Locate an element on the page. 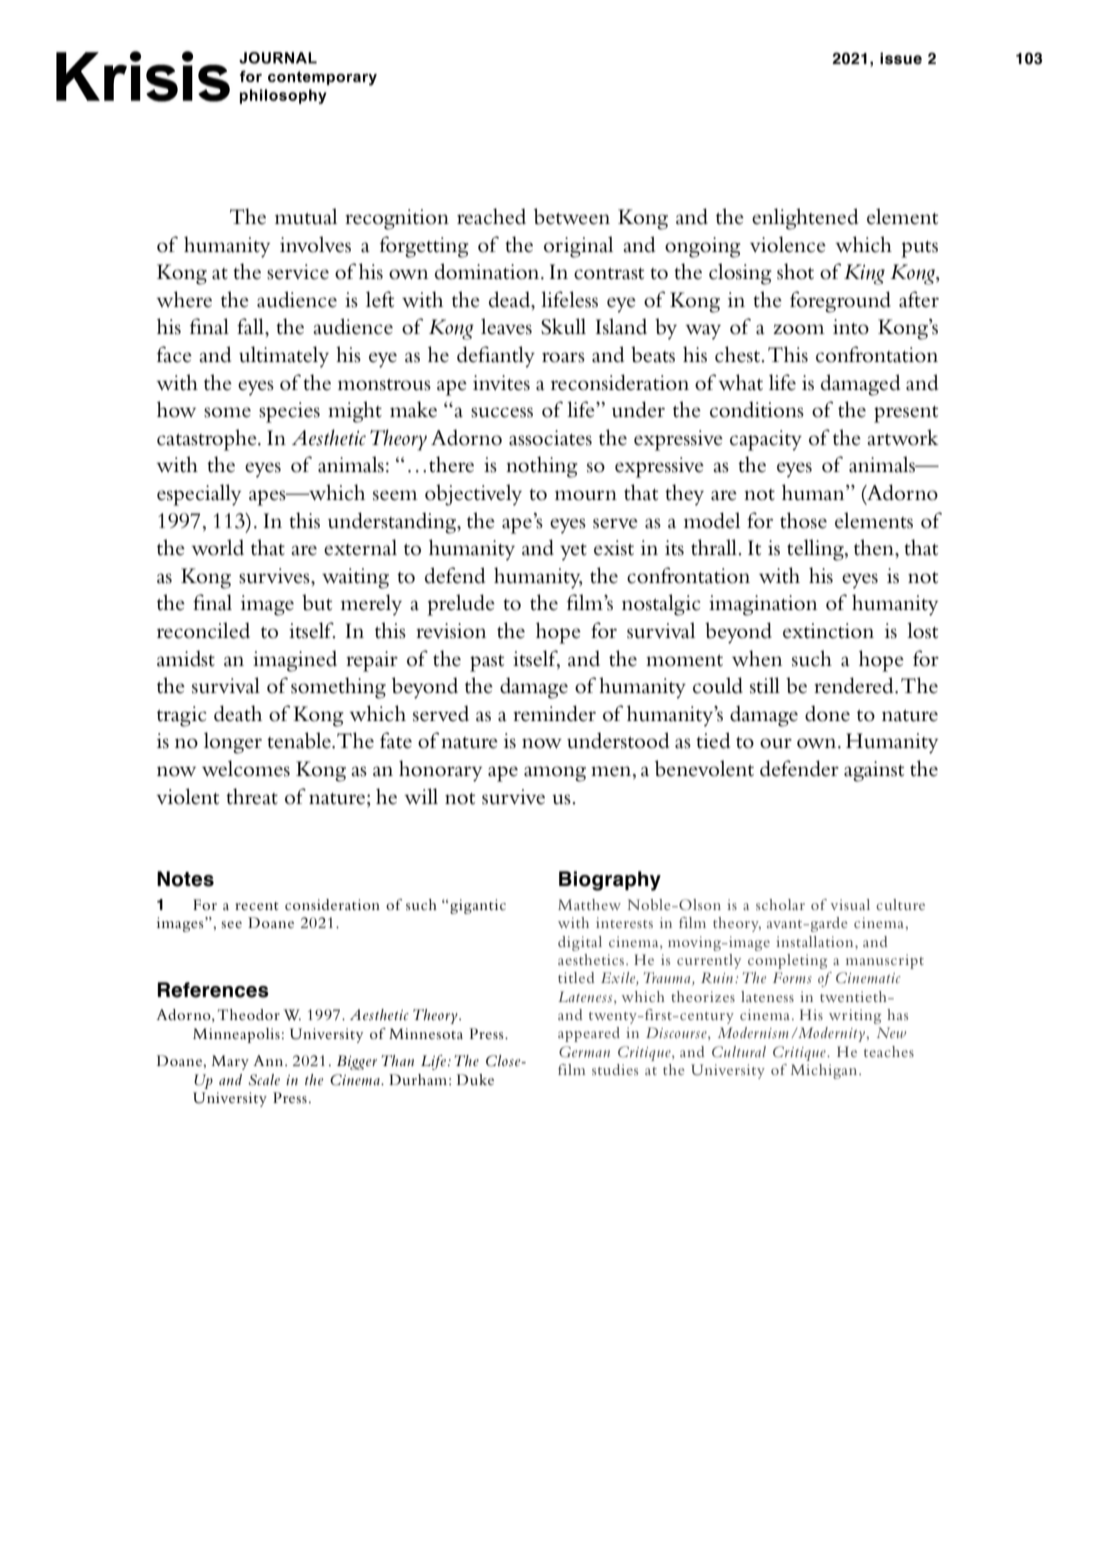  yet is located at coordinates (573, 552).
